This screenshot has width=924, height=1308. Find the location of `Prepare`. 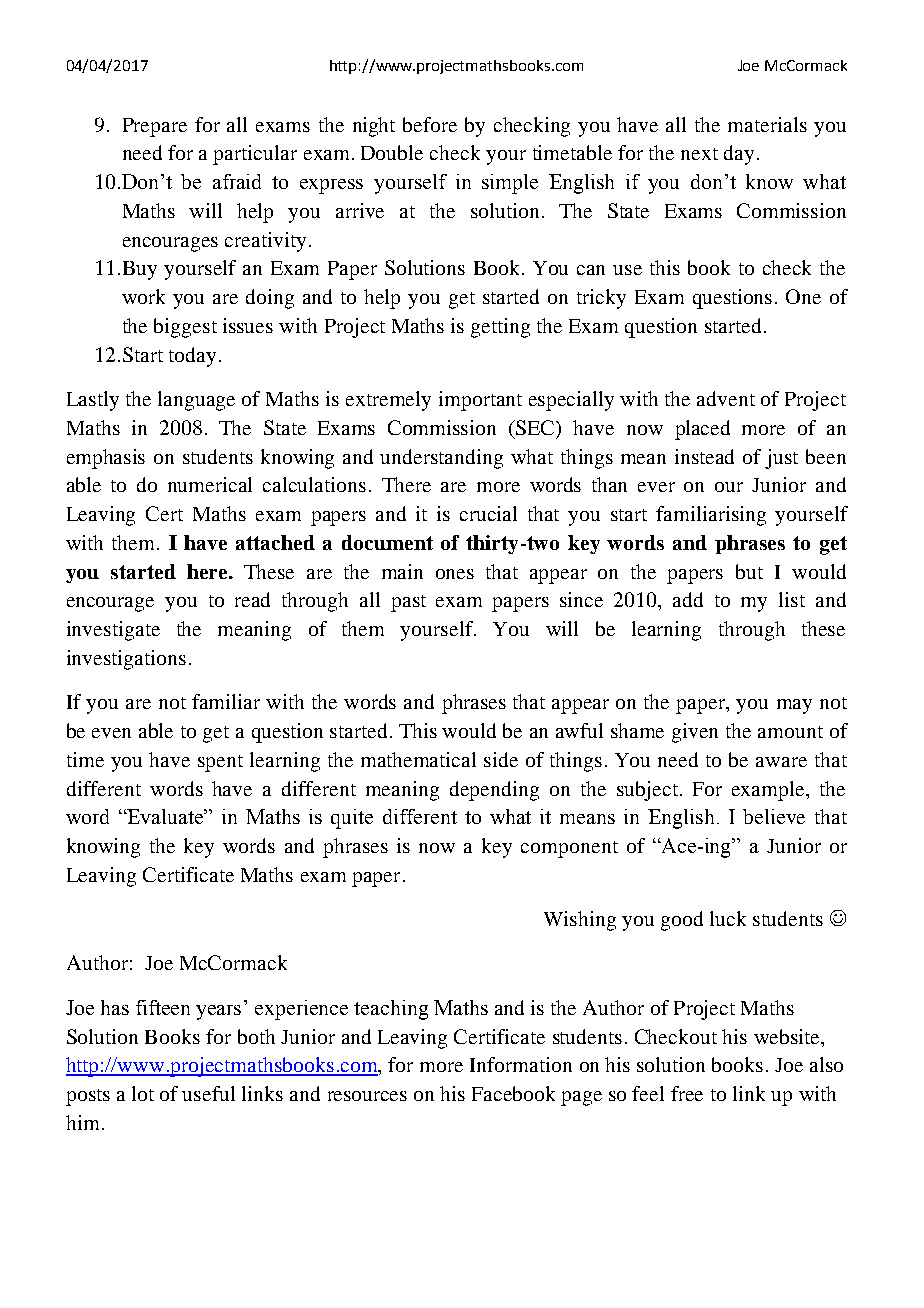

Prepare is located at coordinates (155, 127).
